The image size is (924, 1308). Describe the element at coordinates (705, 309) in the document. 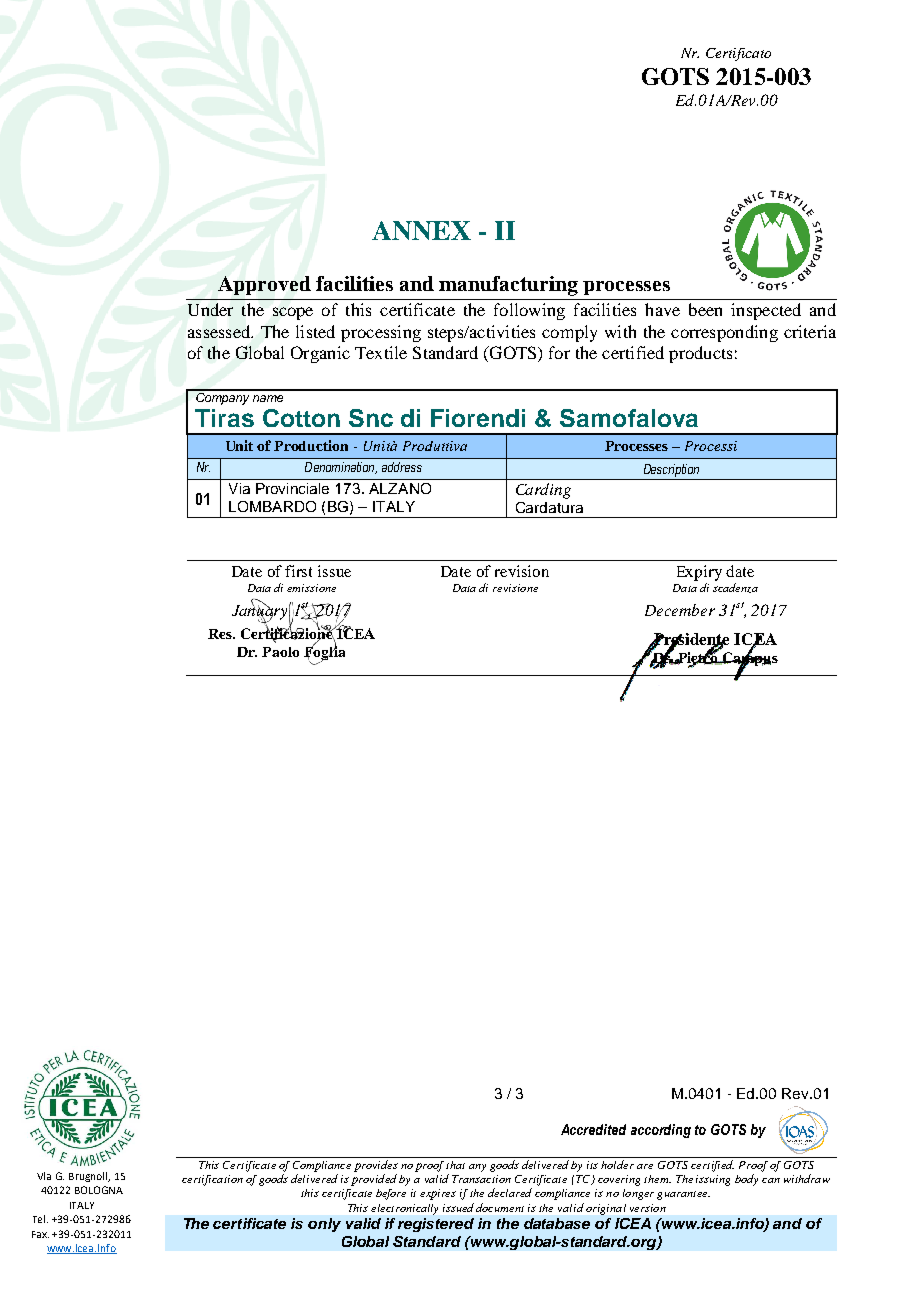

I see `been` at that location.
